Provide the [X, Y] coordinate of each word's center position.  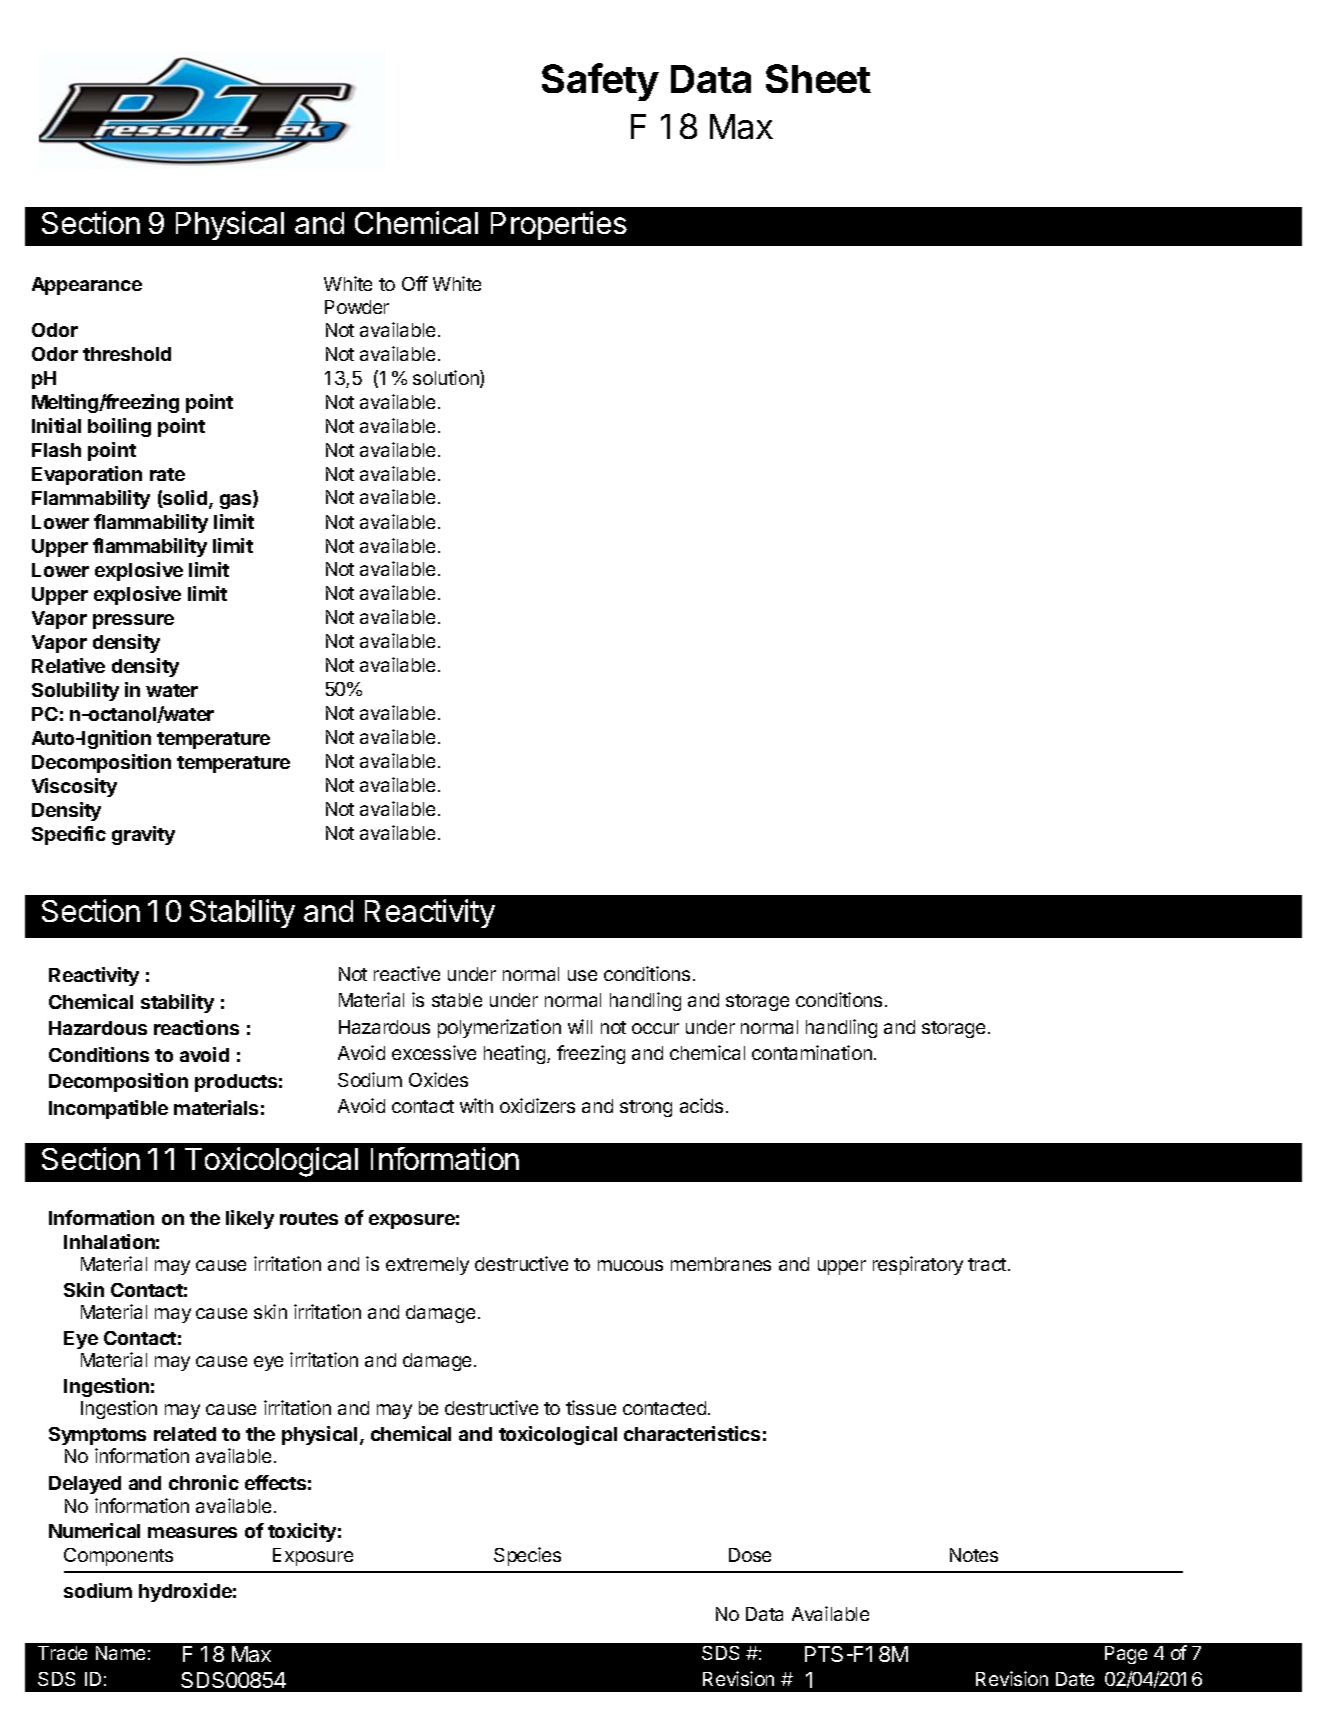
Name [120, 1653]
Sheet [818, 78]
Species [527, 1556]
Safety [600, 82]
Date [1075, 1679]
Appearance [87, 286]
